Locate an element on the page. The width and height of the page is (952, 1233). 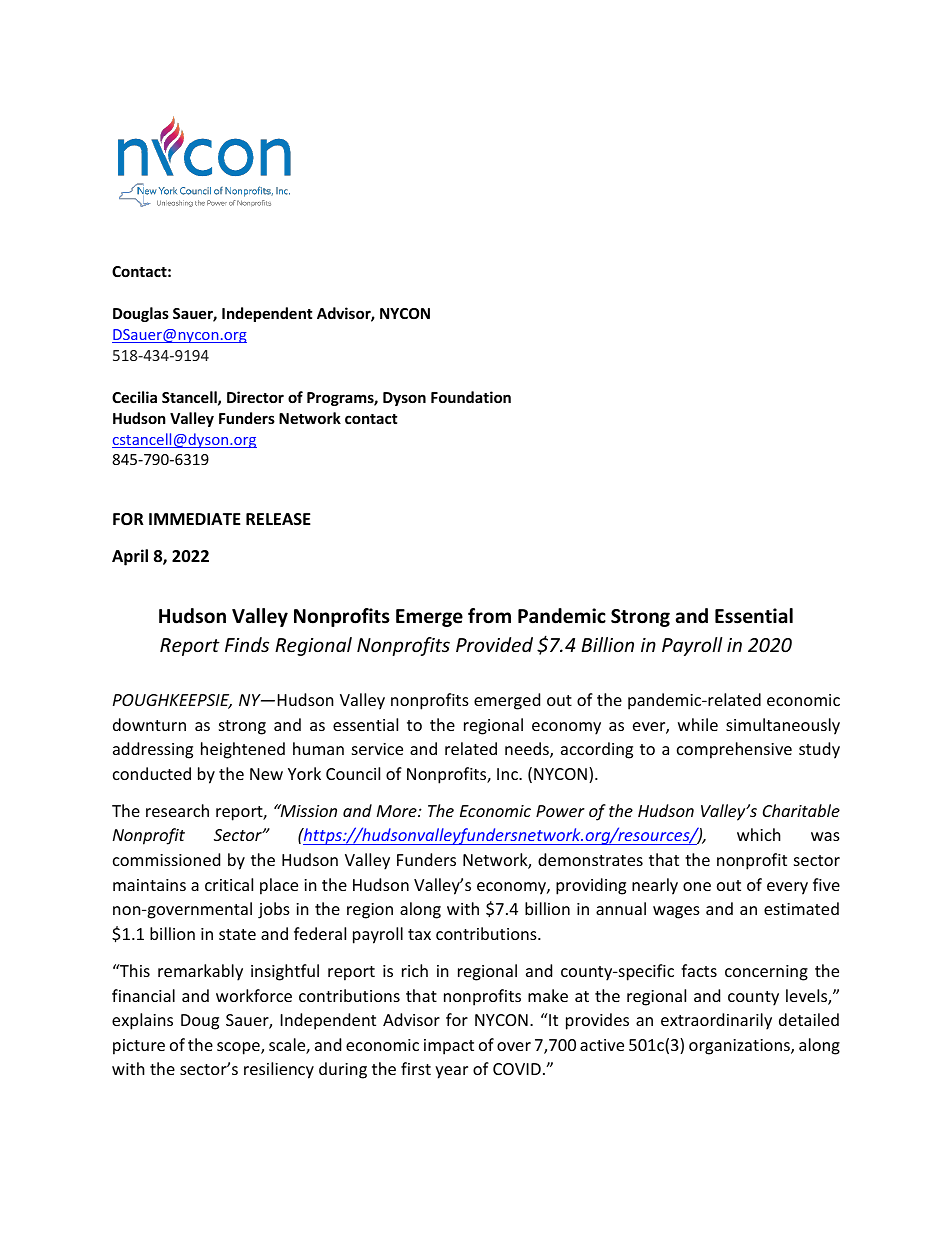
research is located at coordinates (177, 810).
